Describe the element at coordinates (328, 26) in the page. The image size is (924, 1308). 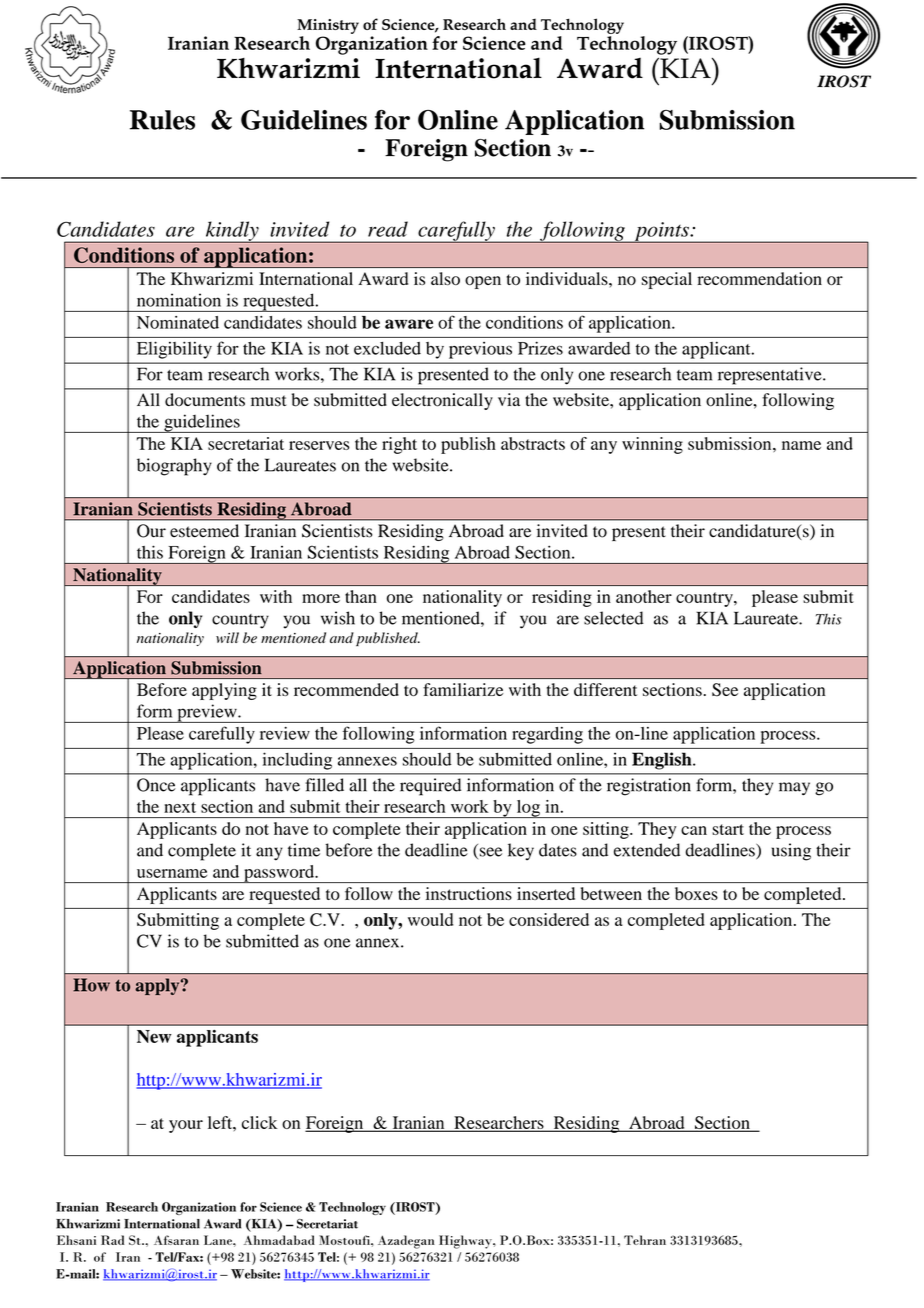
I see `Ministry` at that location.
